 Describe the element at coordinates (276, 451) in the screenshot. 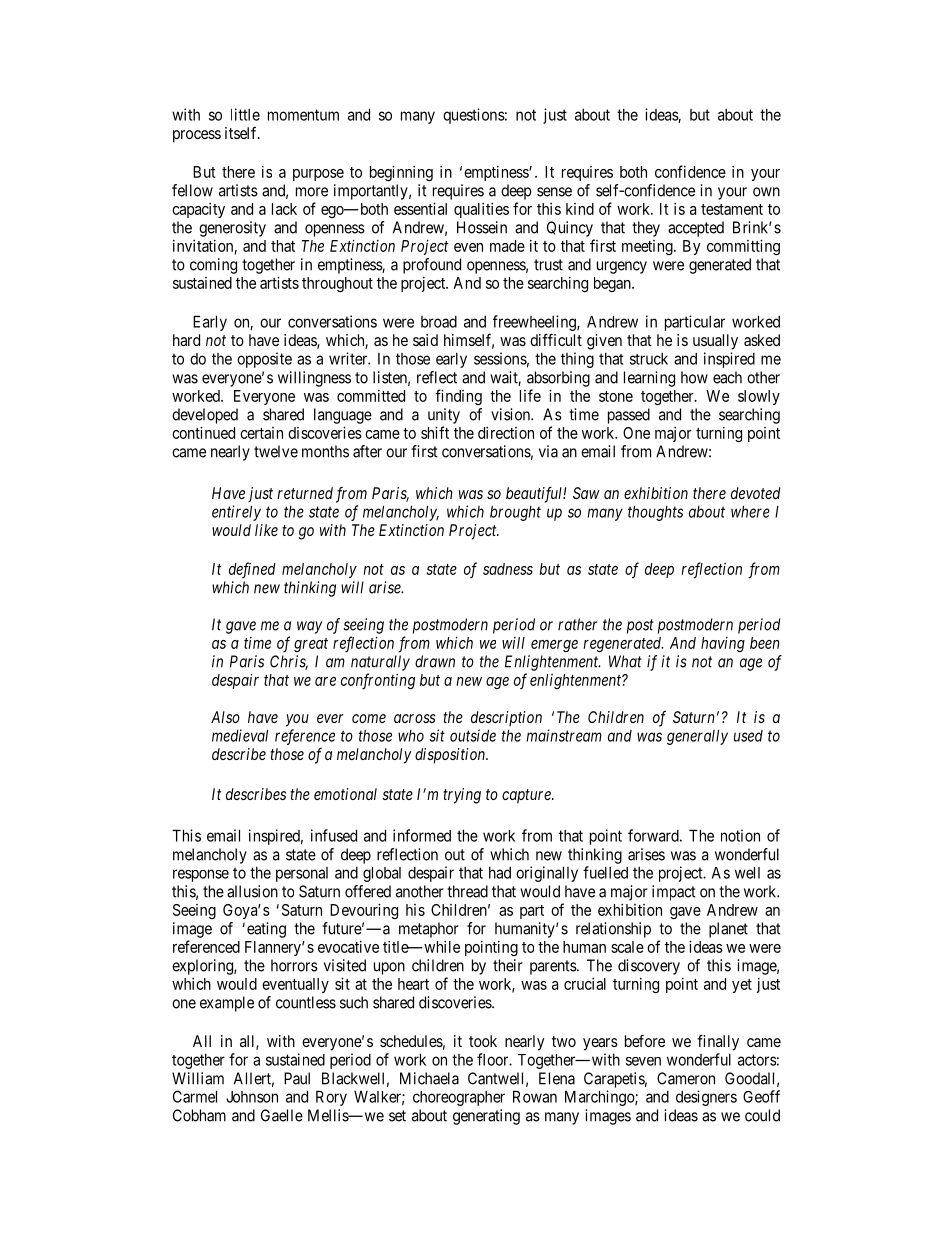

I see `twelve` at that location.
